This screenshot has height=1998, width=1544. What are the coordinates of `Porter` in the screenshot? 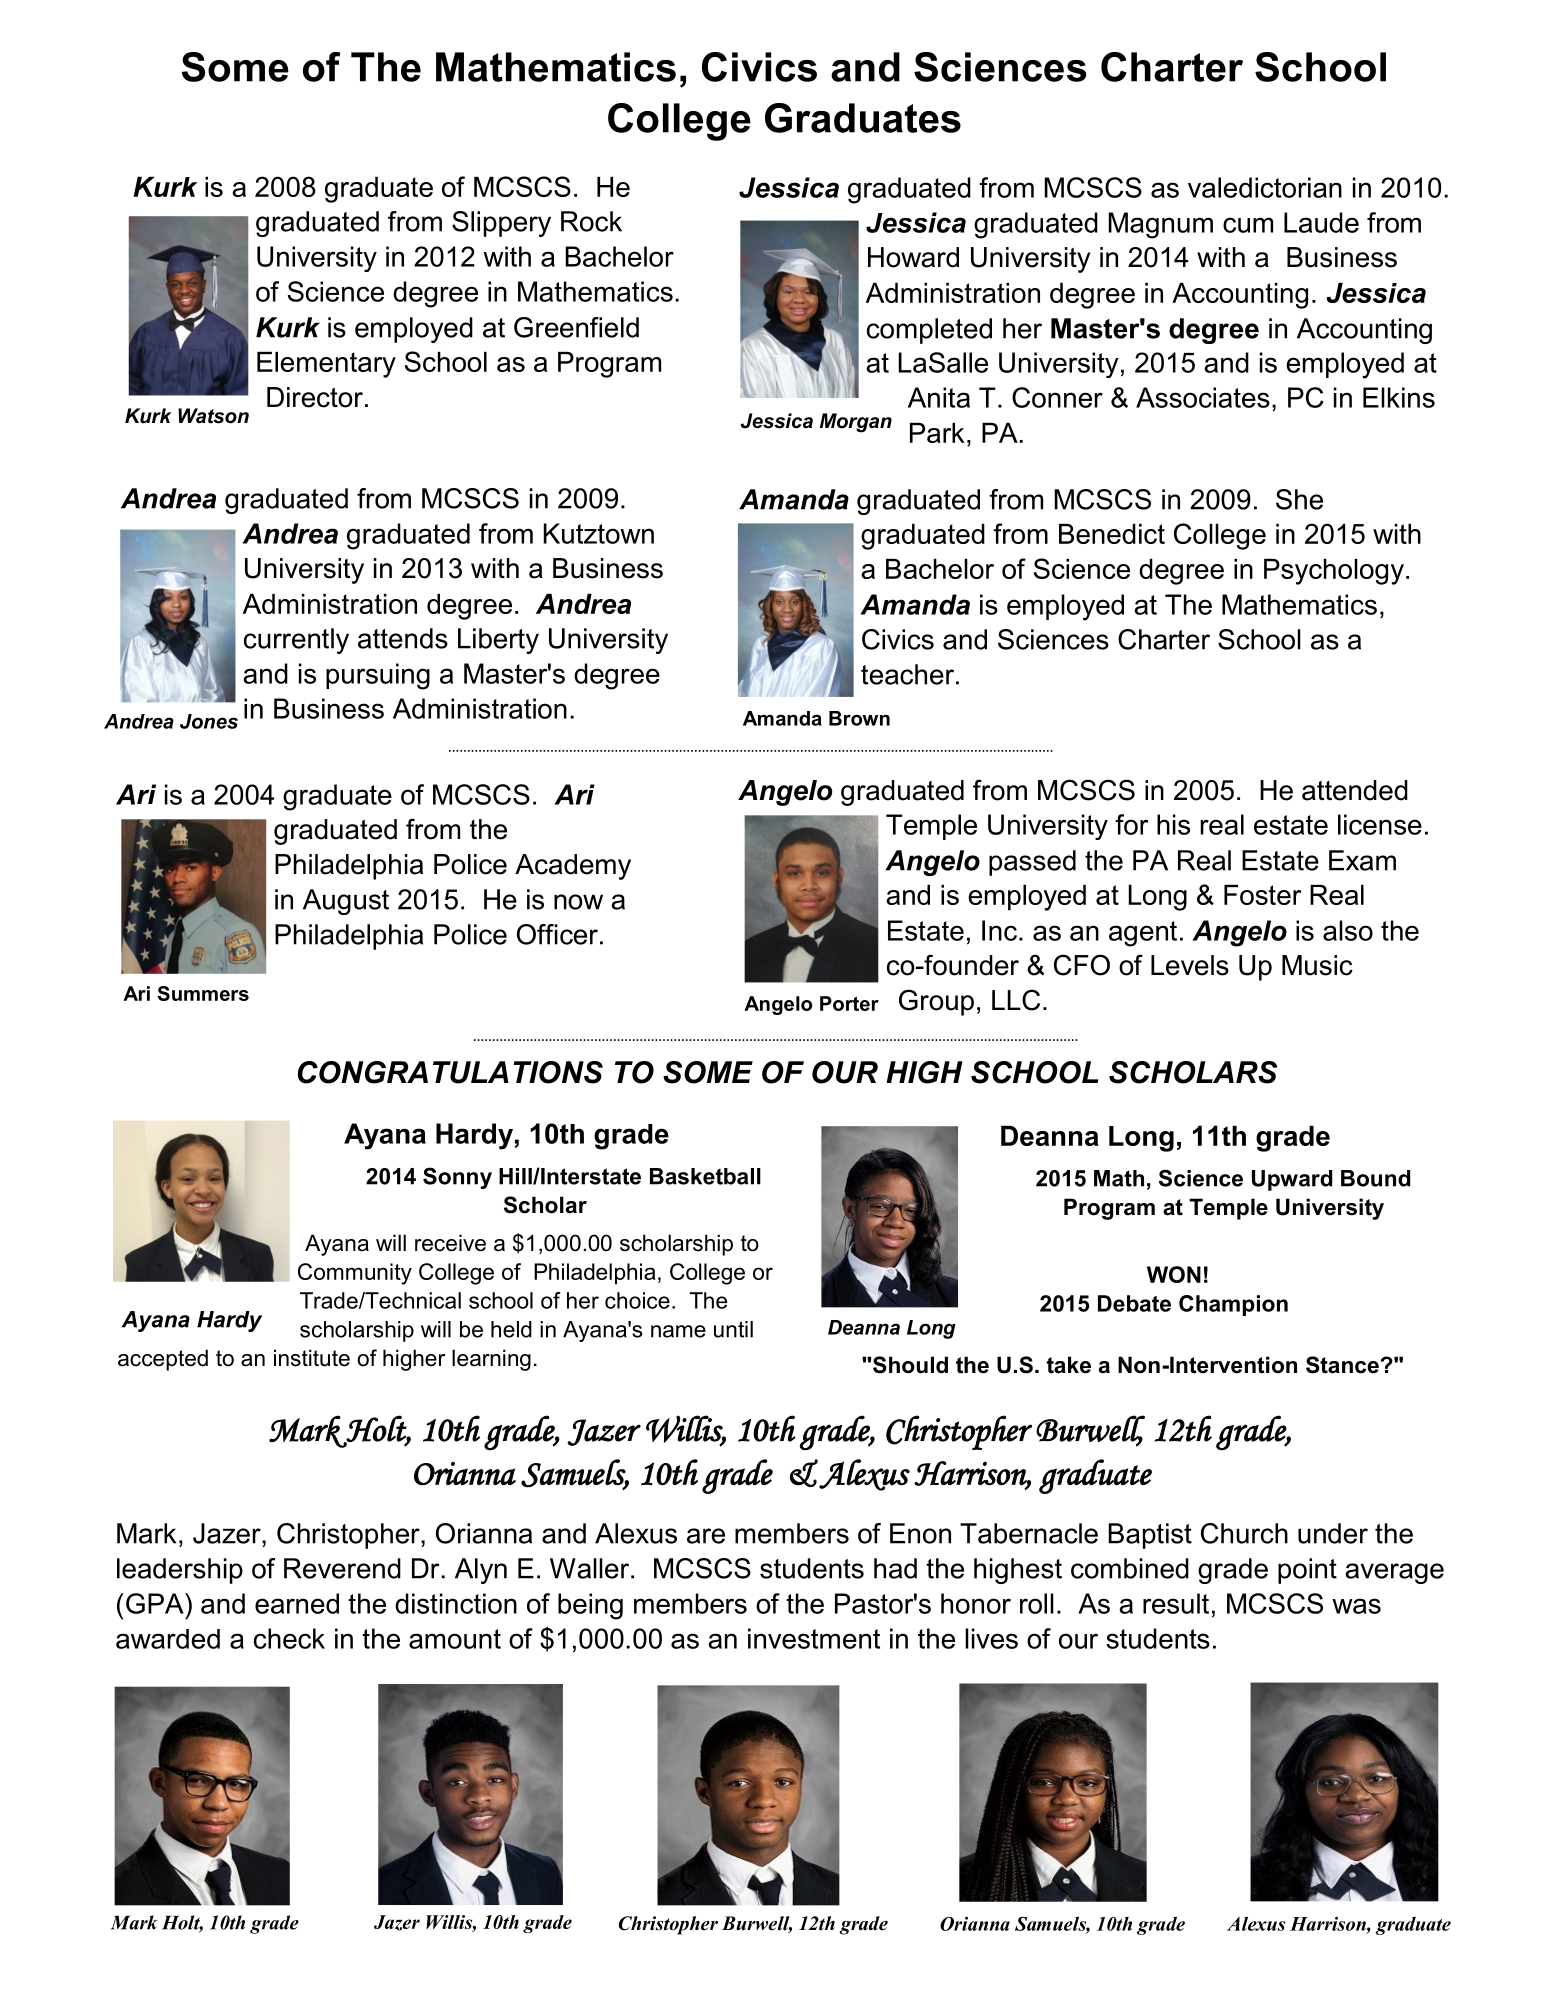 It's located at (849, 1003).
